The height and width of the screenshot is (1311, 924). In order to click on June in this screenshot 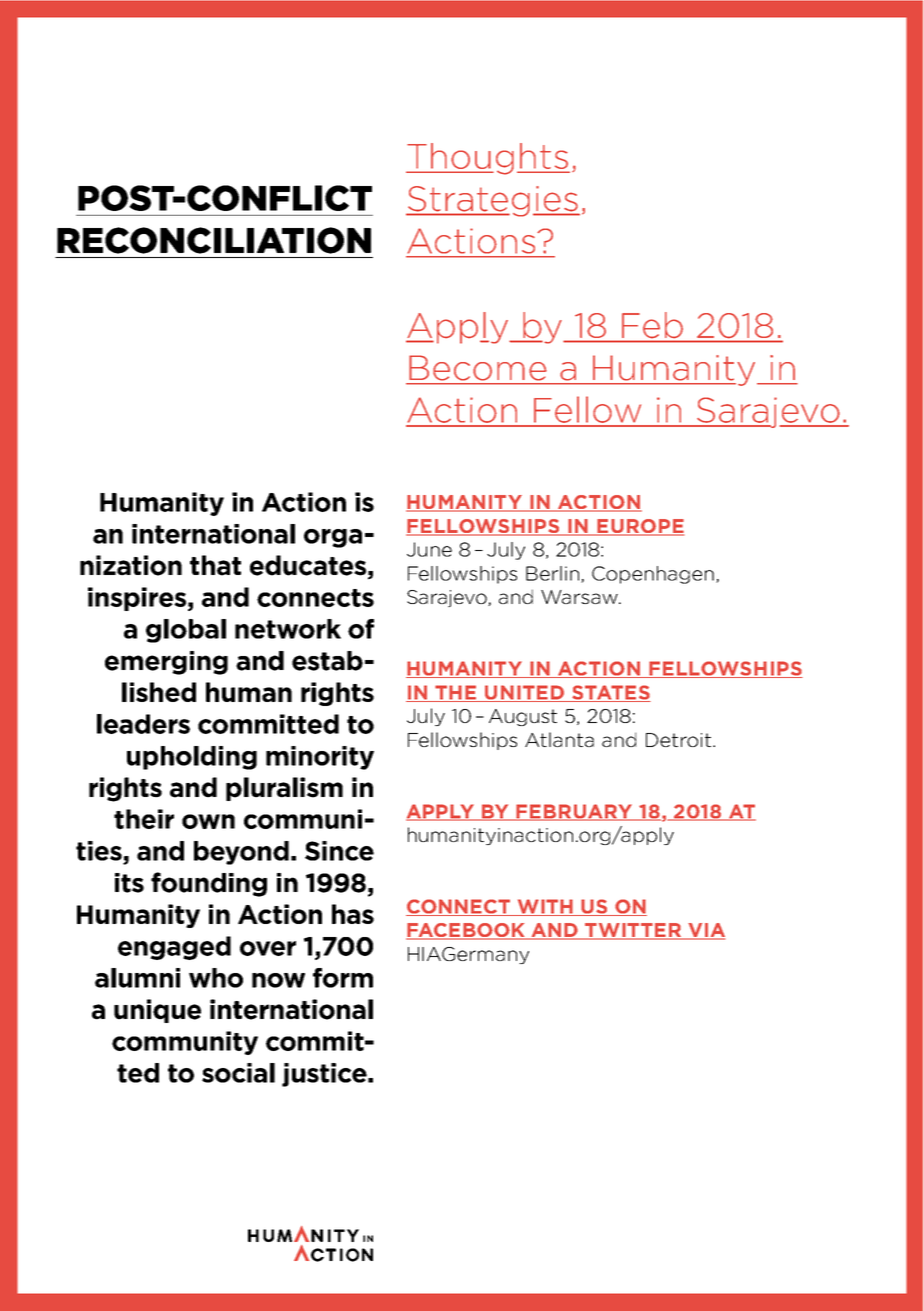, I will do `click(429, 549)`.
